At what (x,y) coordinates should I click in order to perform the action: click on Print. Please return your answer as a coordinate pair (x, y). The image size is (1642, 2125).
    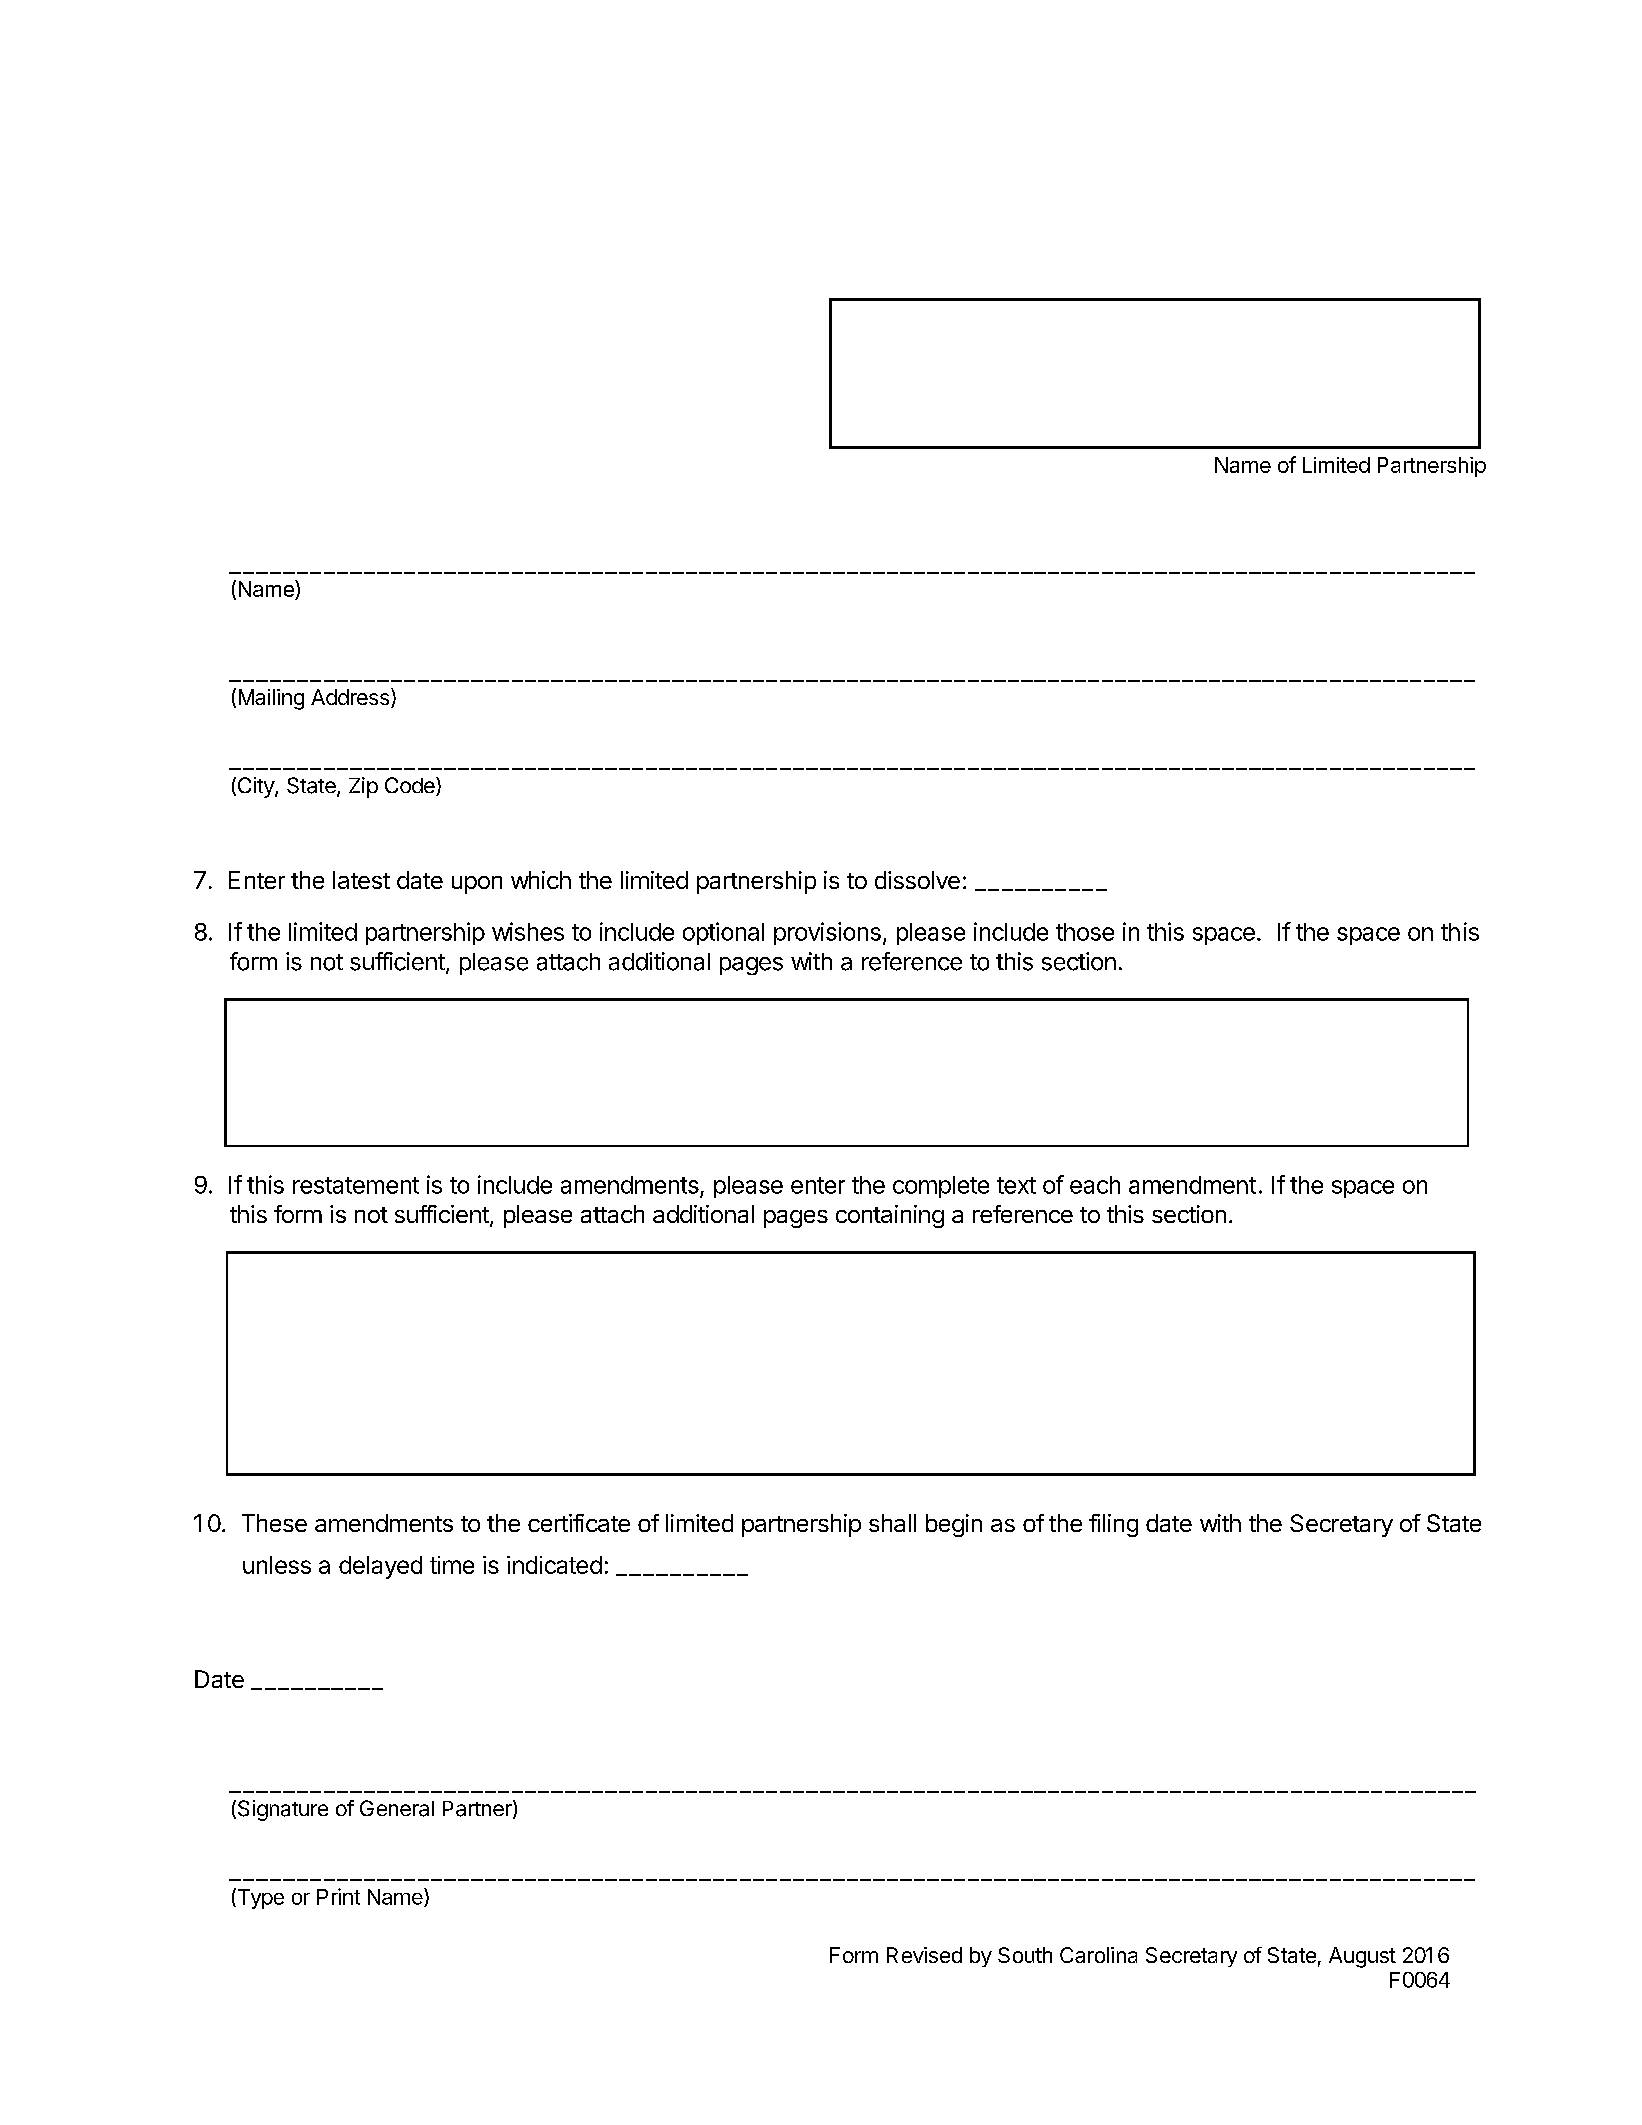
    Looking at the image, I should click on (338, 1896).
